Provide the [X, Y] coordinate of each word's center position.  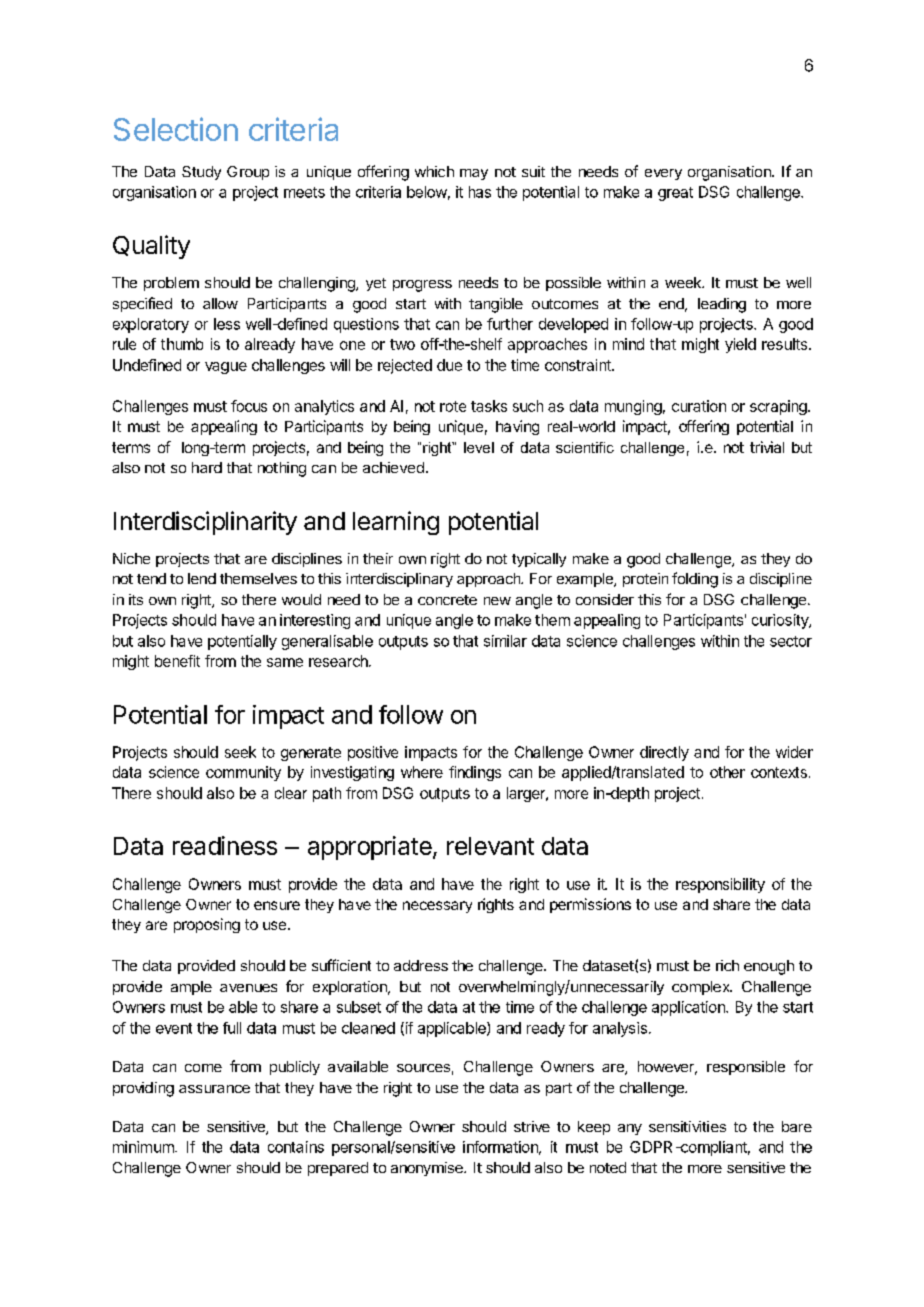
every [663, 174]
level [479, 447]
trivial [767, 447]
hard [207, 467]
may [474, 174]
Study [201, 173]
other [727, 772]
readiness [225, 845]
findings [475, 773]
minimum [144, 1147]
